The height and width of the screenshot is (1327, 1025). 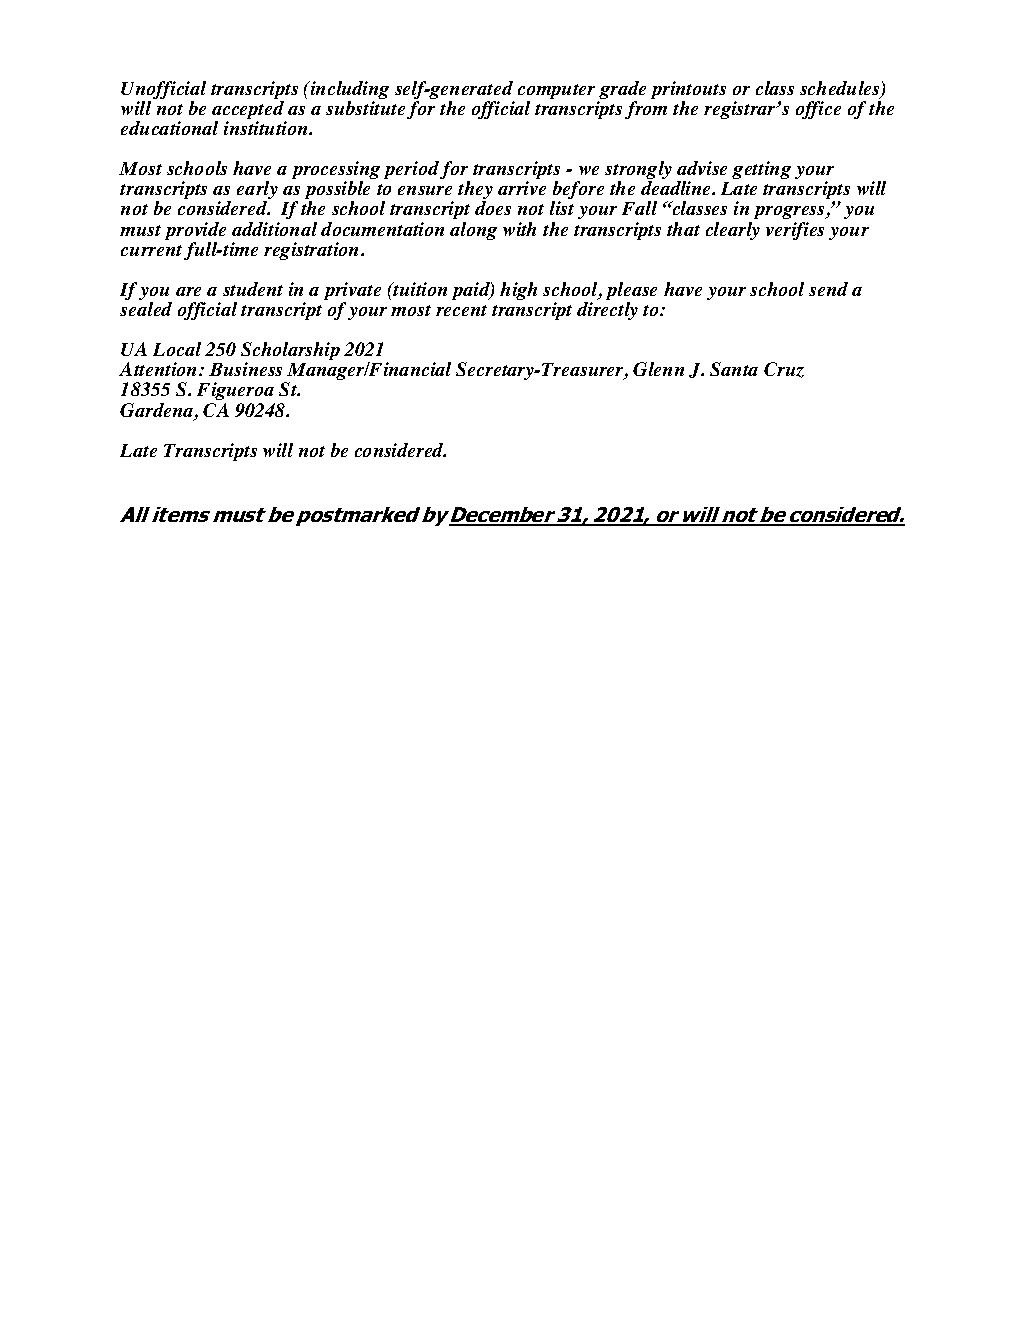 What do you see at coordinates (337, 191) in the screenshot?
I see `possible` at bounding box center [337, 191].
